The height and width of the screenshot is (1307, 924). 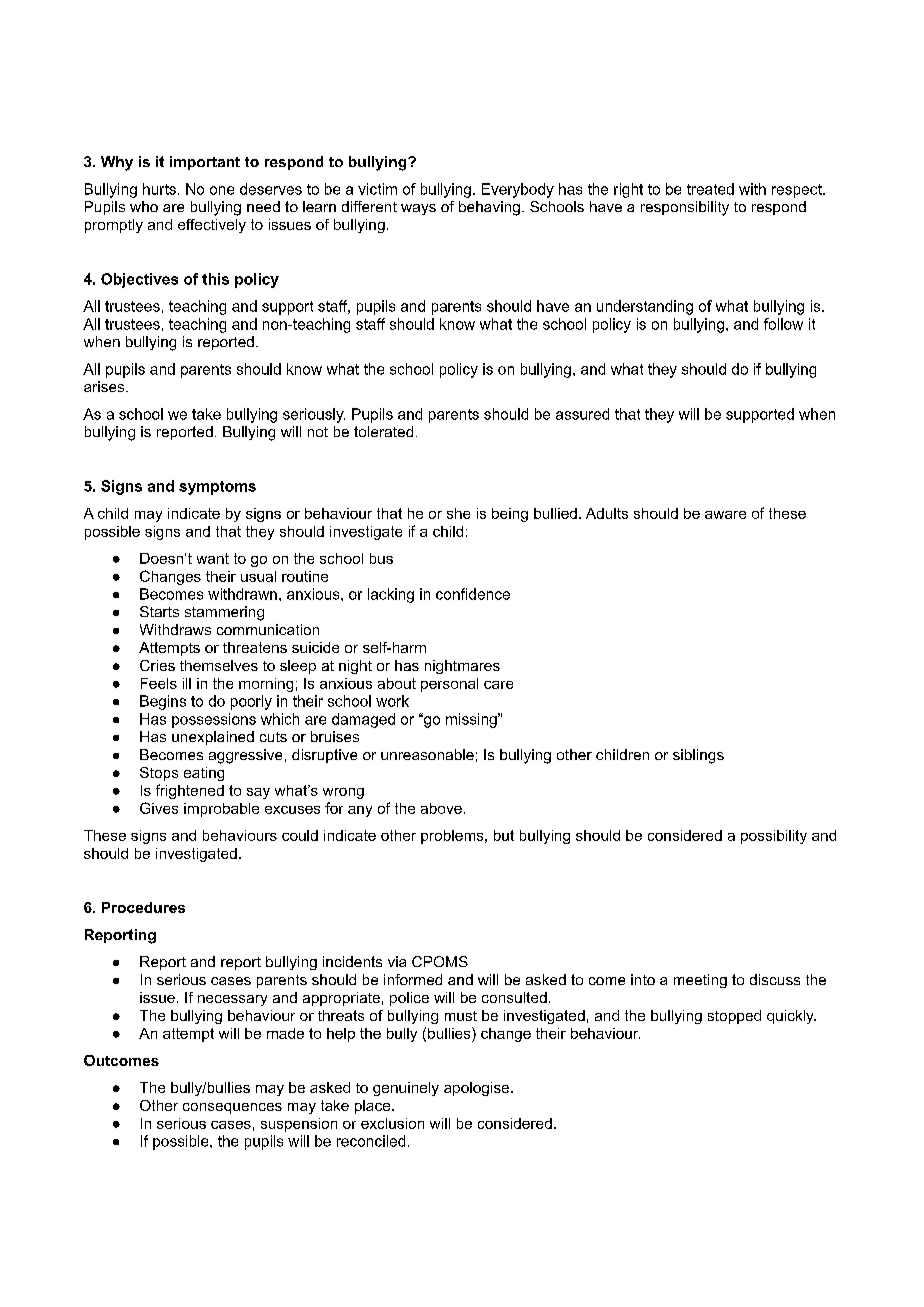 What do you see at coordinates (710, 189) in the screenshot?
I see `treated` at bounding box center [710, 189].
